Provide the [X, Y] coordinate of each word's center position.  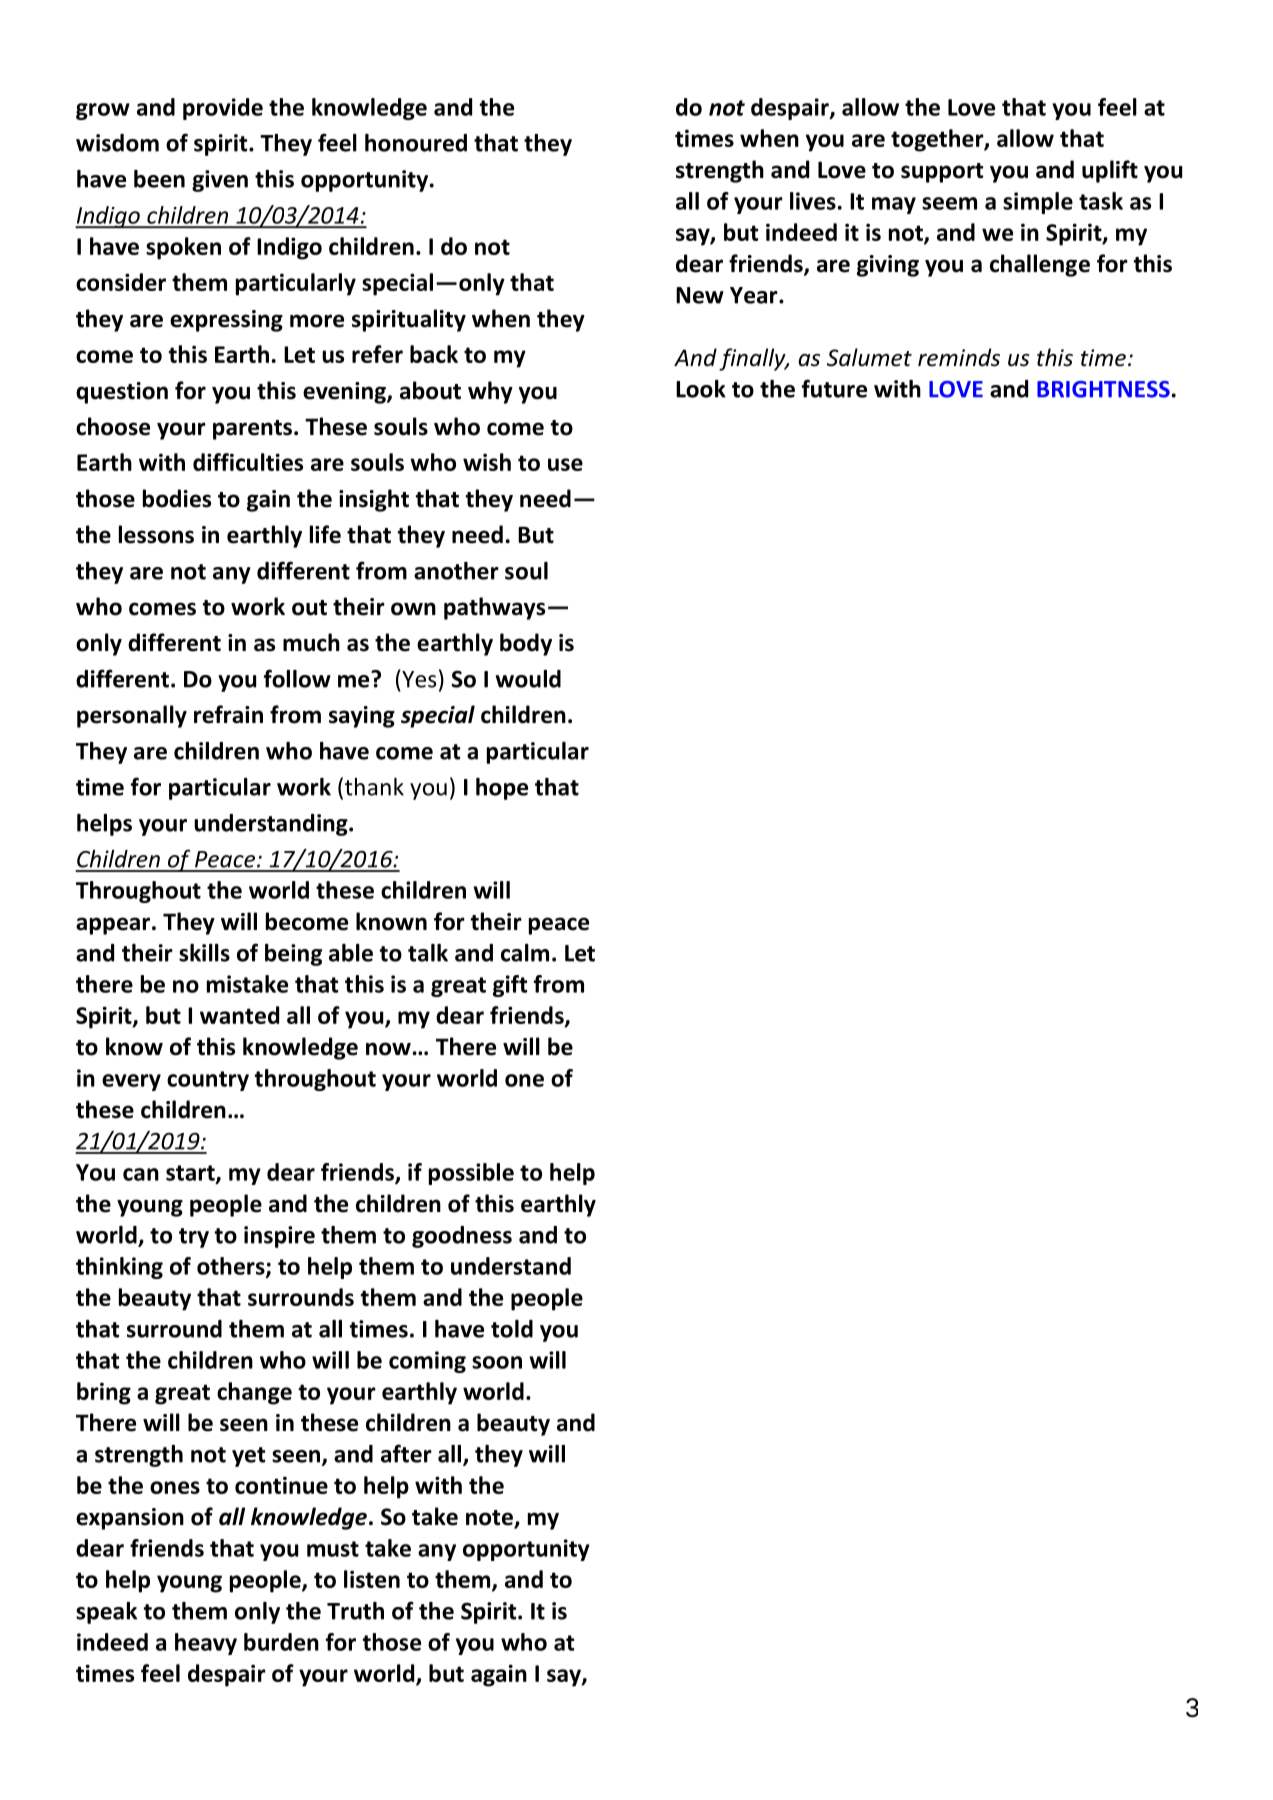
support [942, 173]
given [220, 181]
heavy [206, 1644]
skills [204, 953]
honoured [416, 143]
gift [510, 986]
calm [525, 953]
